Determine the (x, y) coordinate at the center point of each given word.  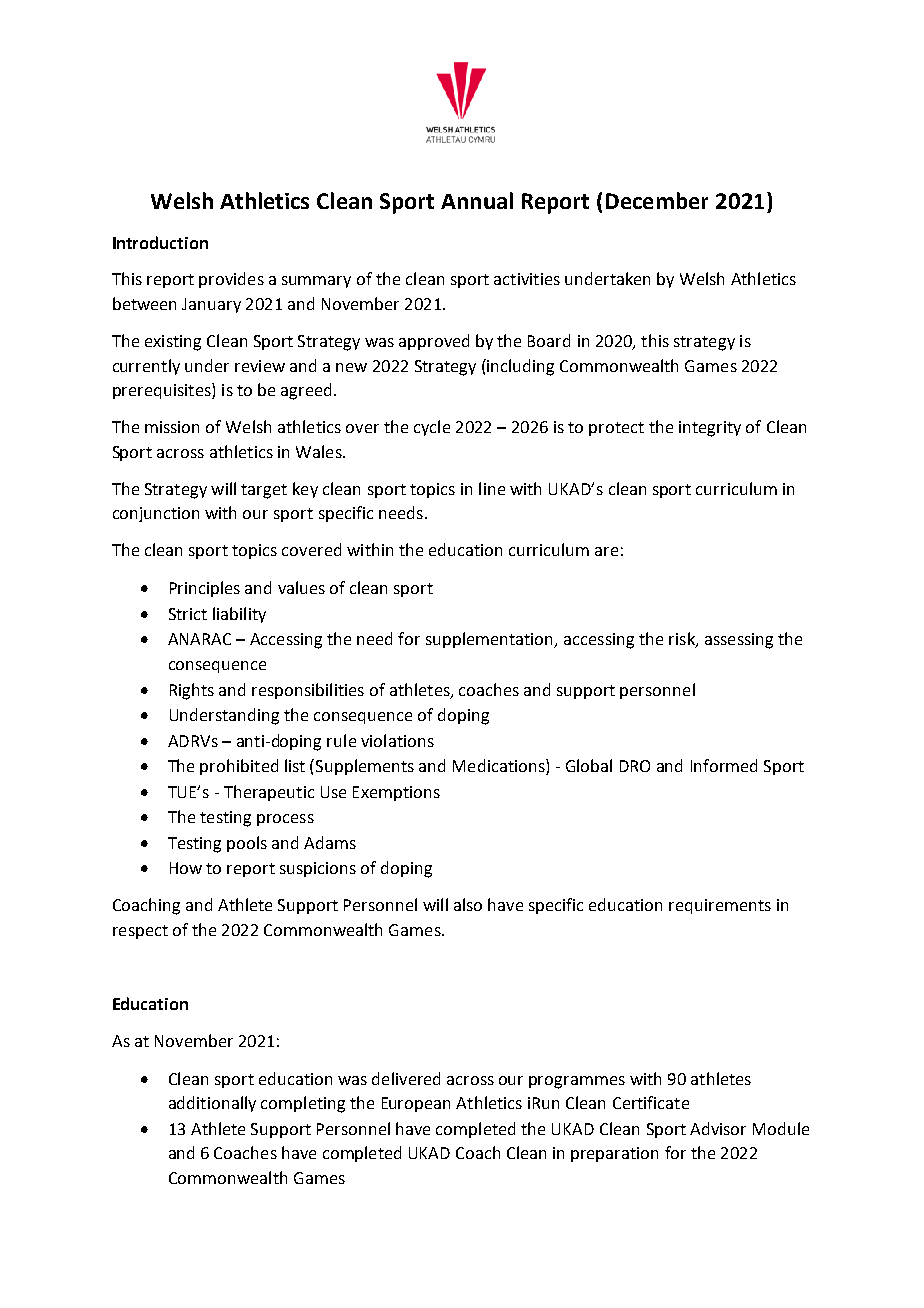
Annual (477, 200)
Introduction (160, 242)
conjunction (156, 514)
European (416, 1104)
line (492, 488)
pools (247, 844)
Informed (724, 765)
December (657, 200)
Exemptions (396, 793)
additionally (212, 1104)
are (606, 551)
